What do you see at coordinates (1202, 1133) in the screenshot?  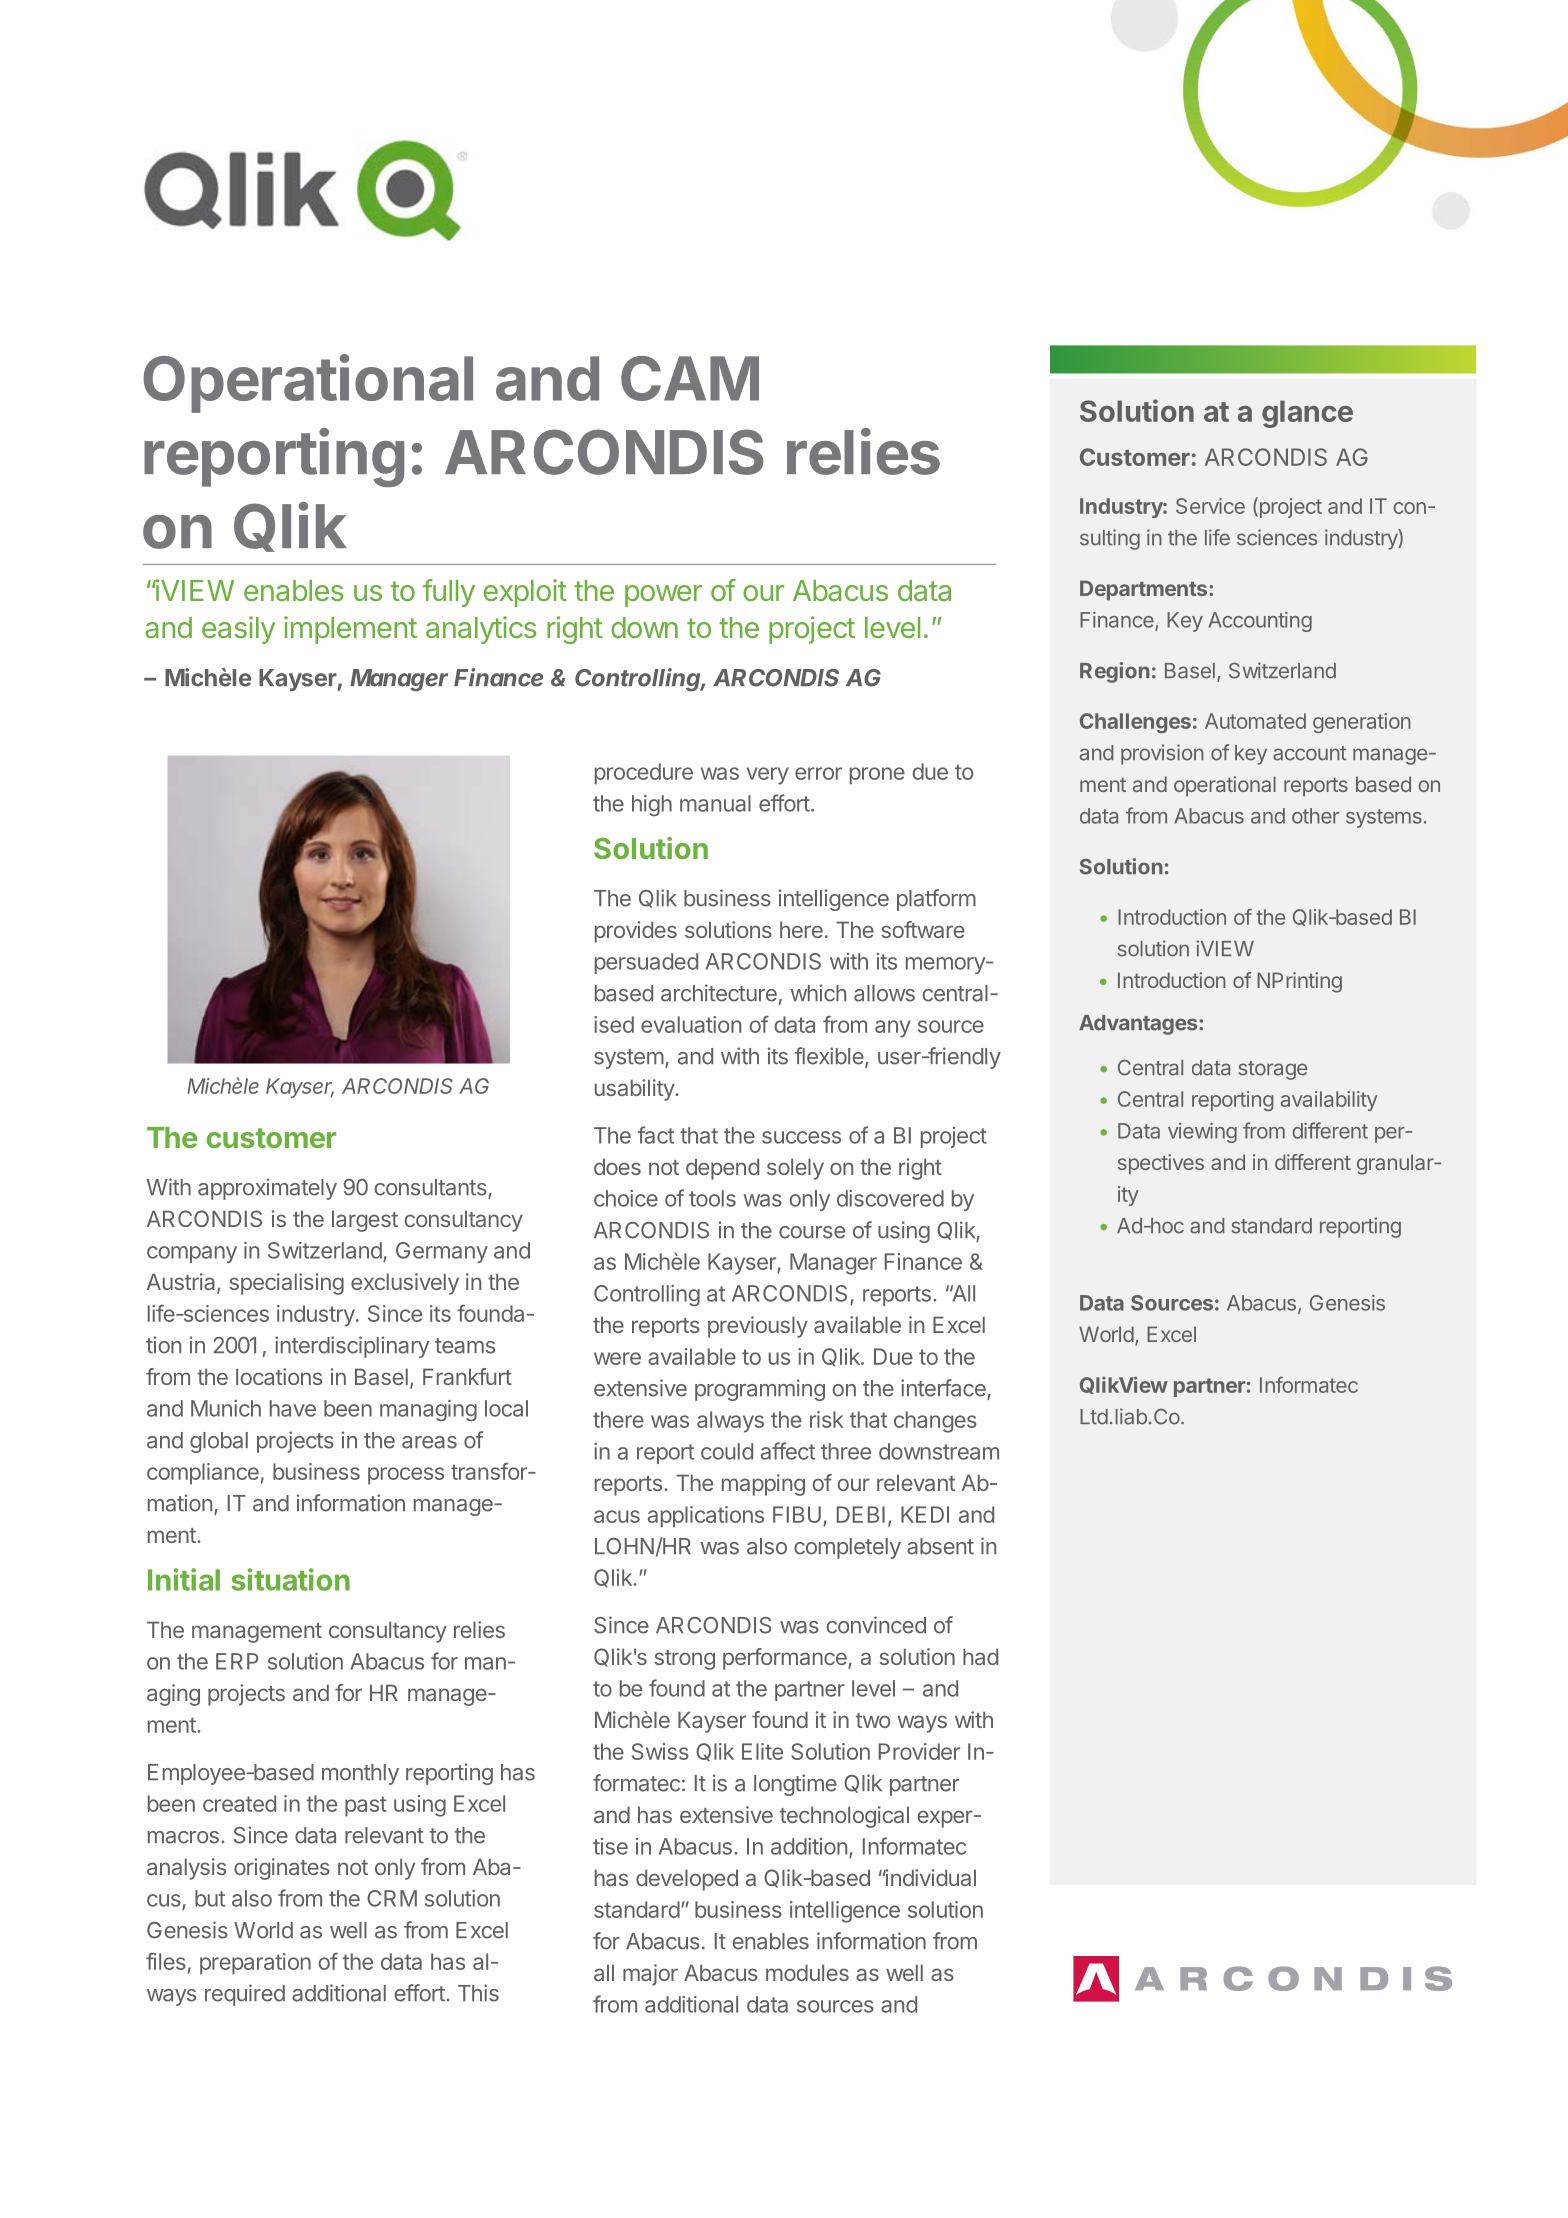 I see `viewing` at bounding box center [1202, 1133].
